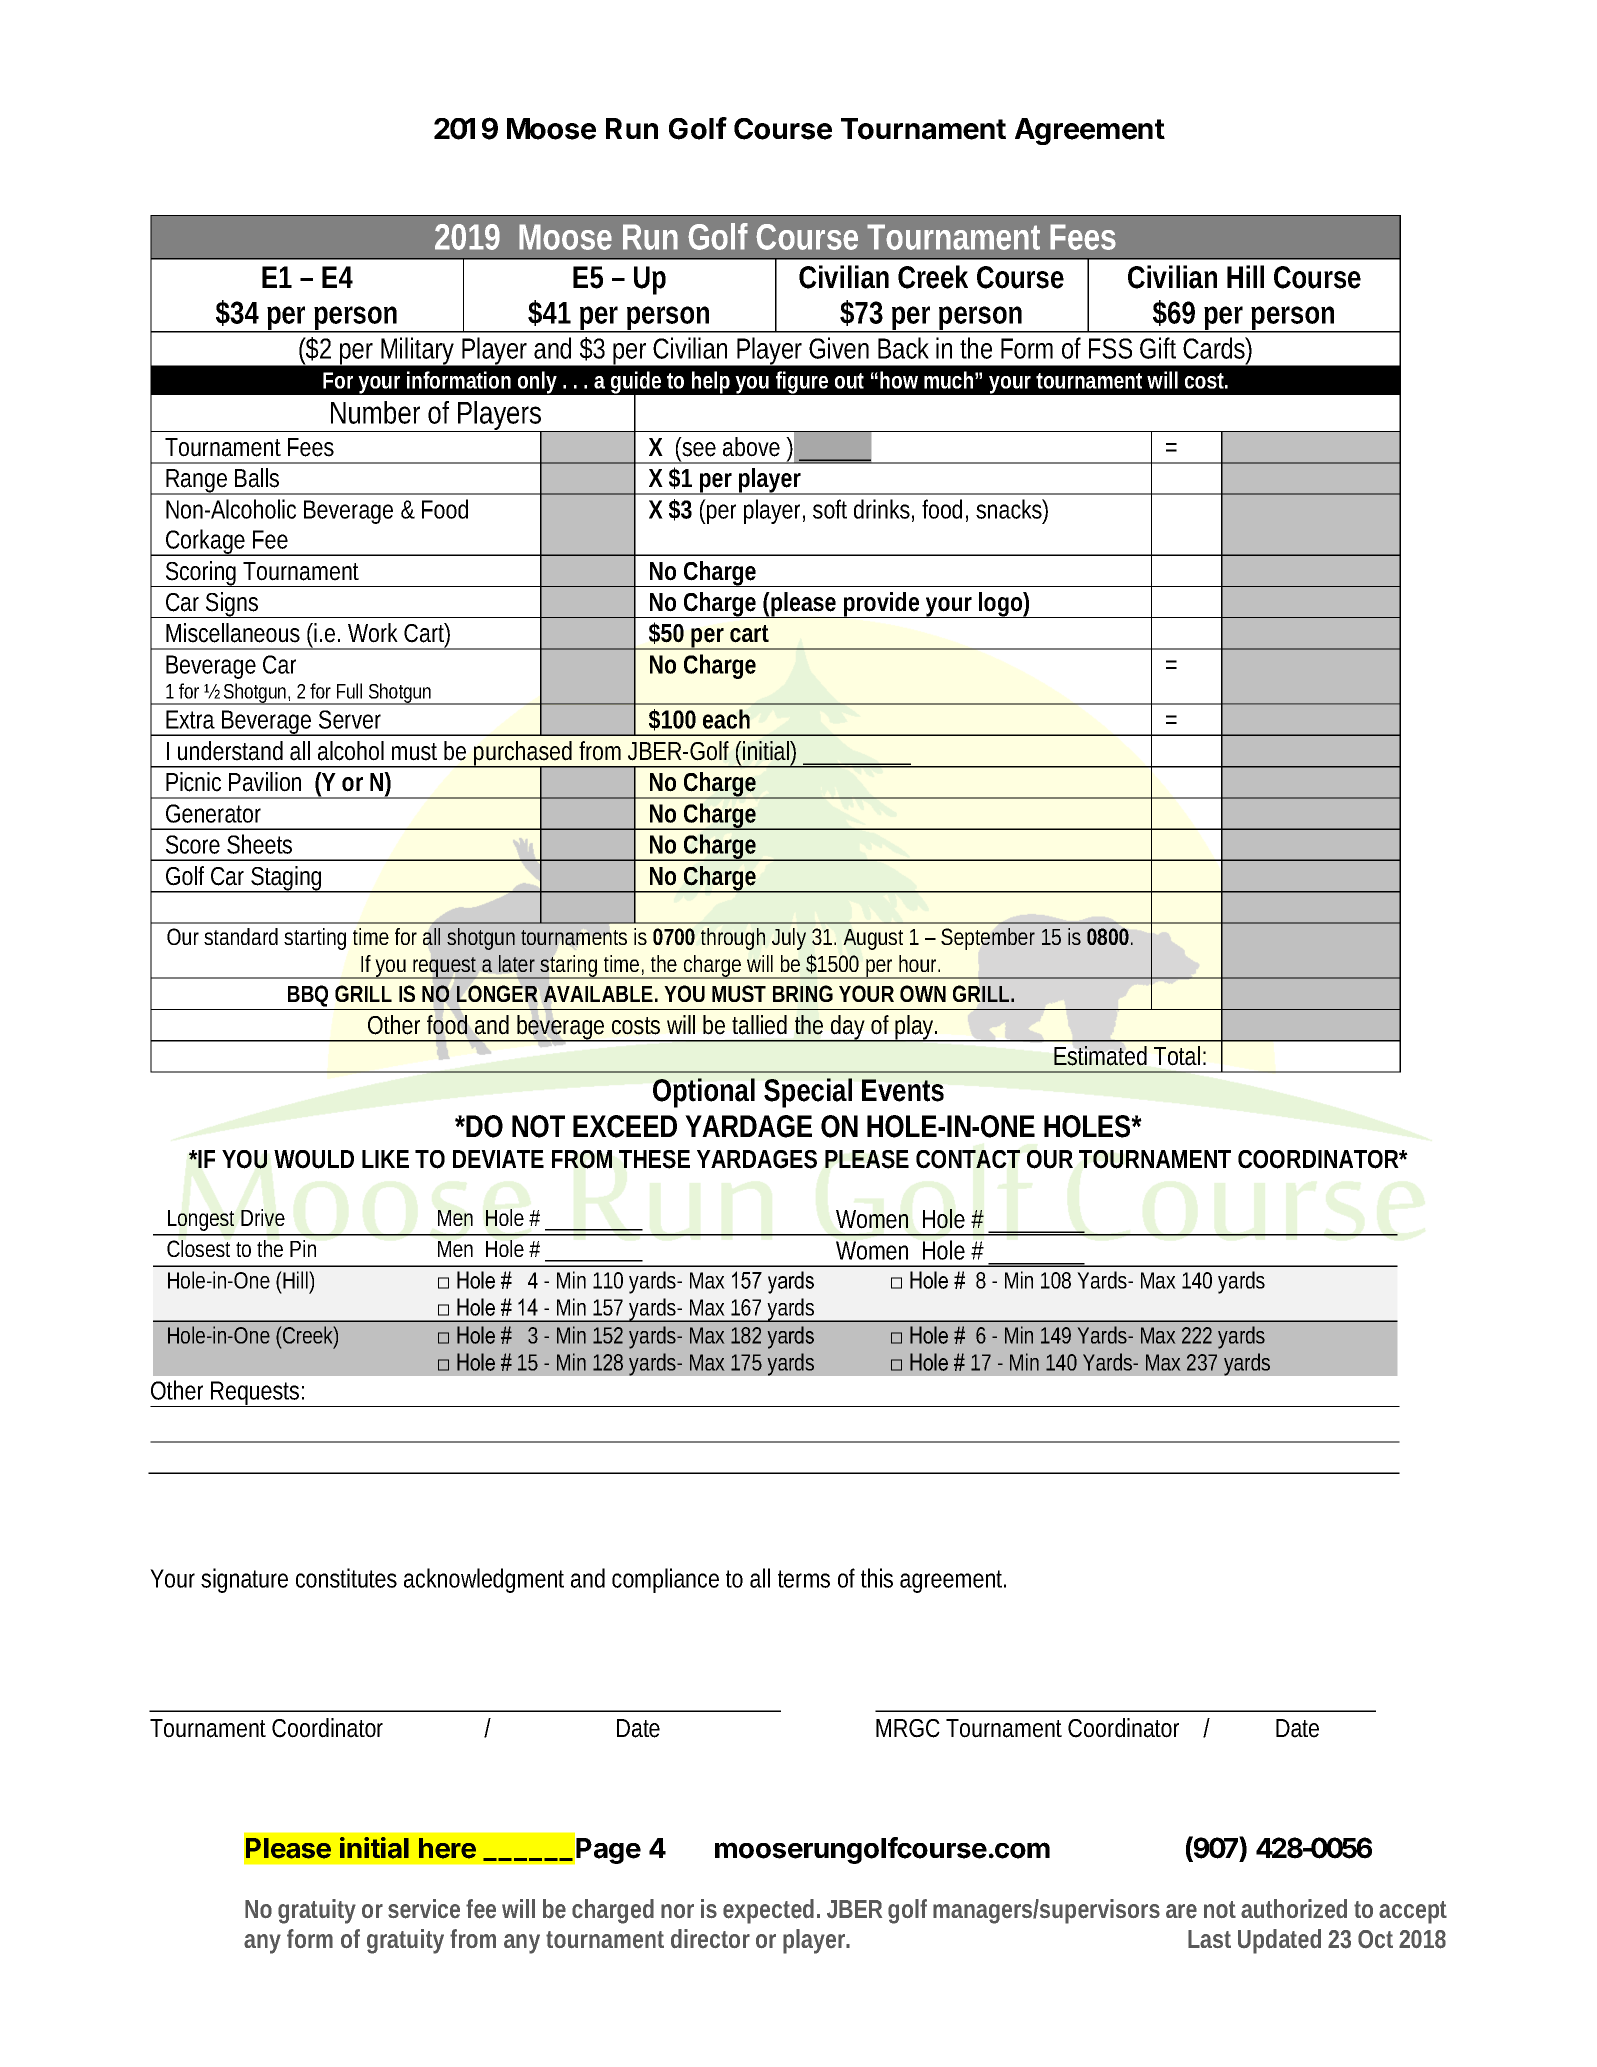  What do you see at coordinates (1000, 605) in the screenshot?
I see `logo` at bounding box center [1000, 605].
